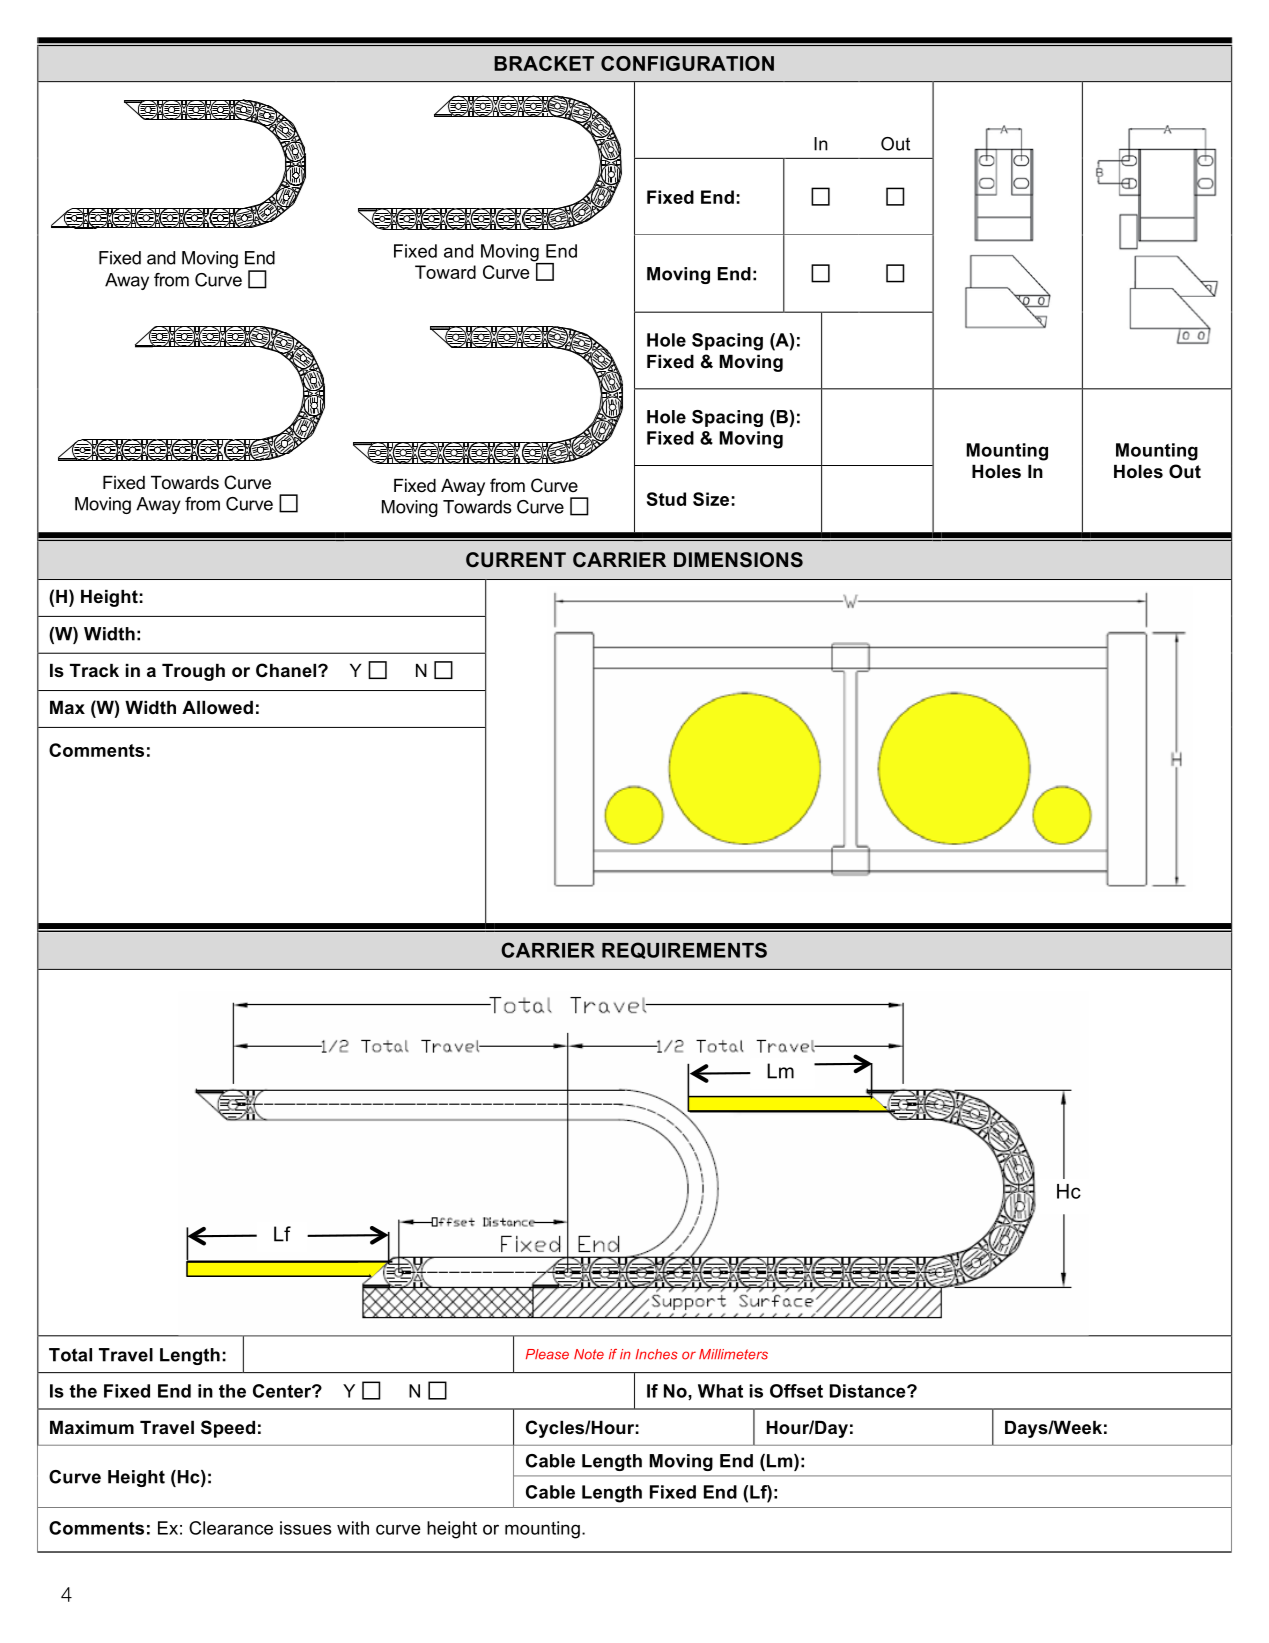  What do you see at coordinates (684, 950) in the document?
I see `REQUIREMENTS` at bounding box center [684, 950].
